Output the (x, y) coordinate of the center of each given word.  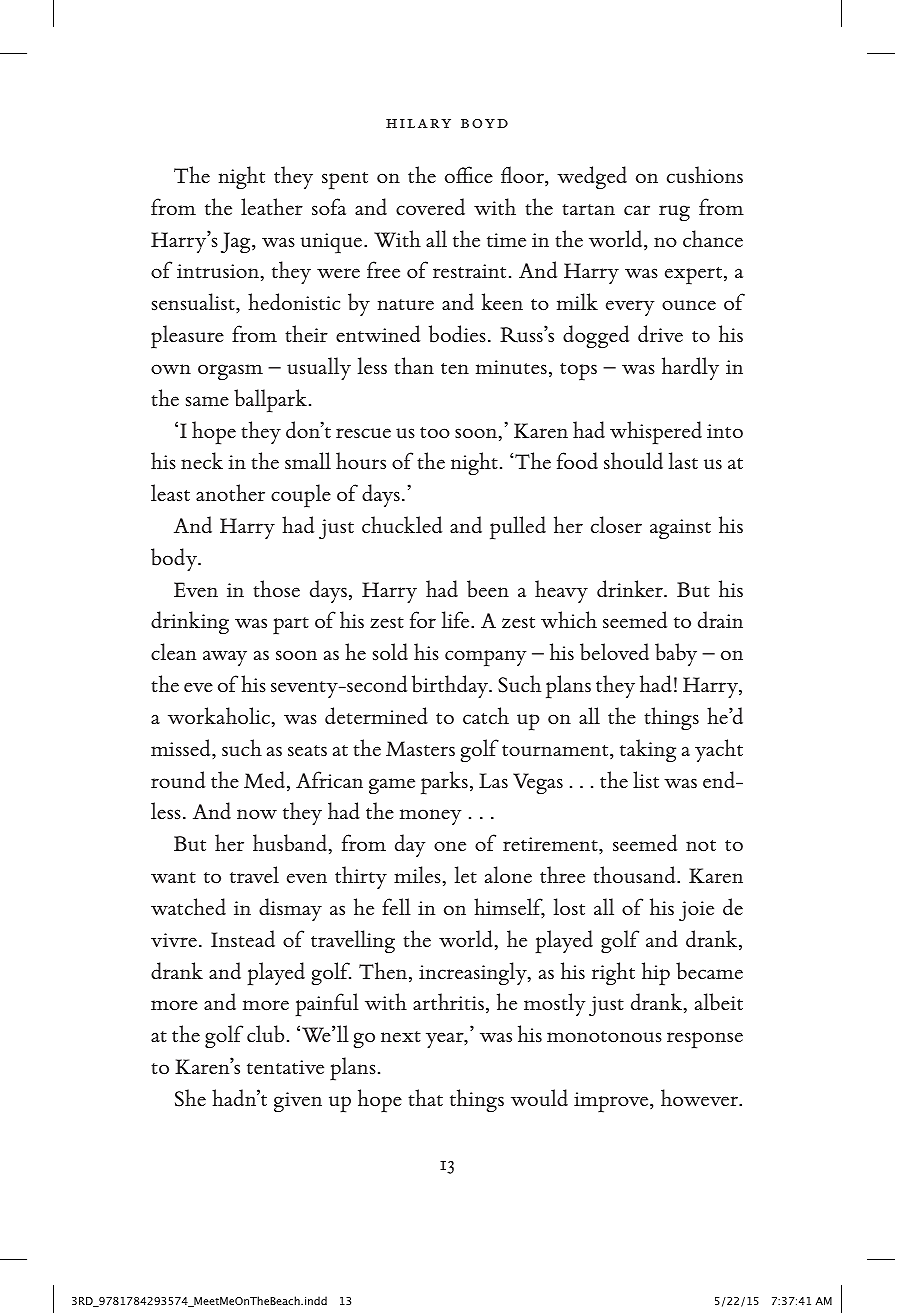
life (457, 619)
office (469, 174)
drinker (631, 588)
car (637, 210)
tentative (285, 1067)
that (425, 1097)
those (276, 588)
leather (272, 206)
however (701, 1097)
